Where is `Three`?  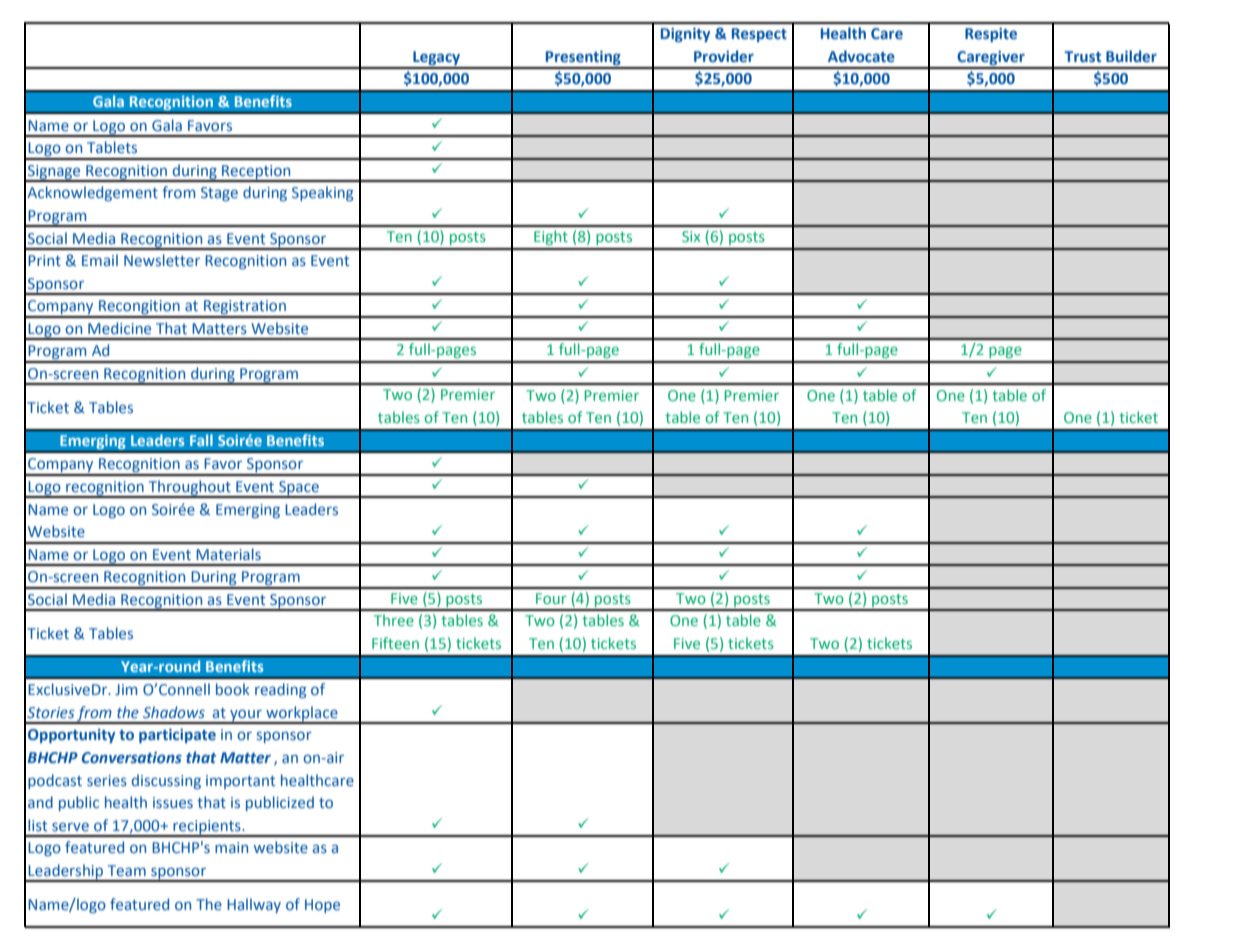
Three is located at coordinates (394, 620).
